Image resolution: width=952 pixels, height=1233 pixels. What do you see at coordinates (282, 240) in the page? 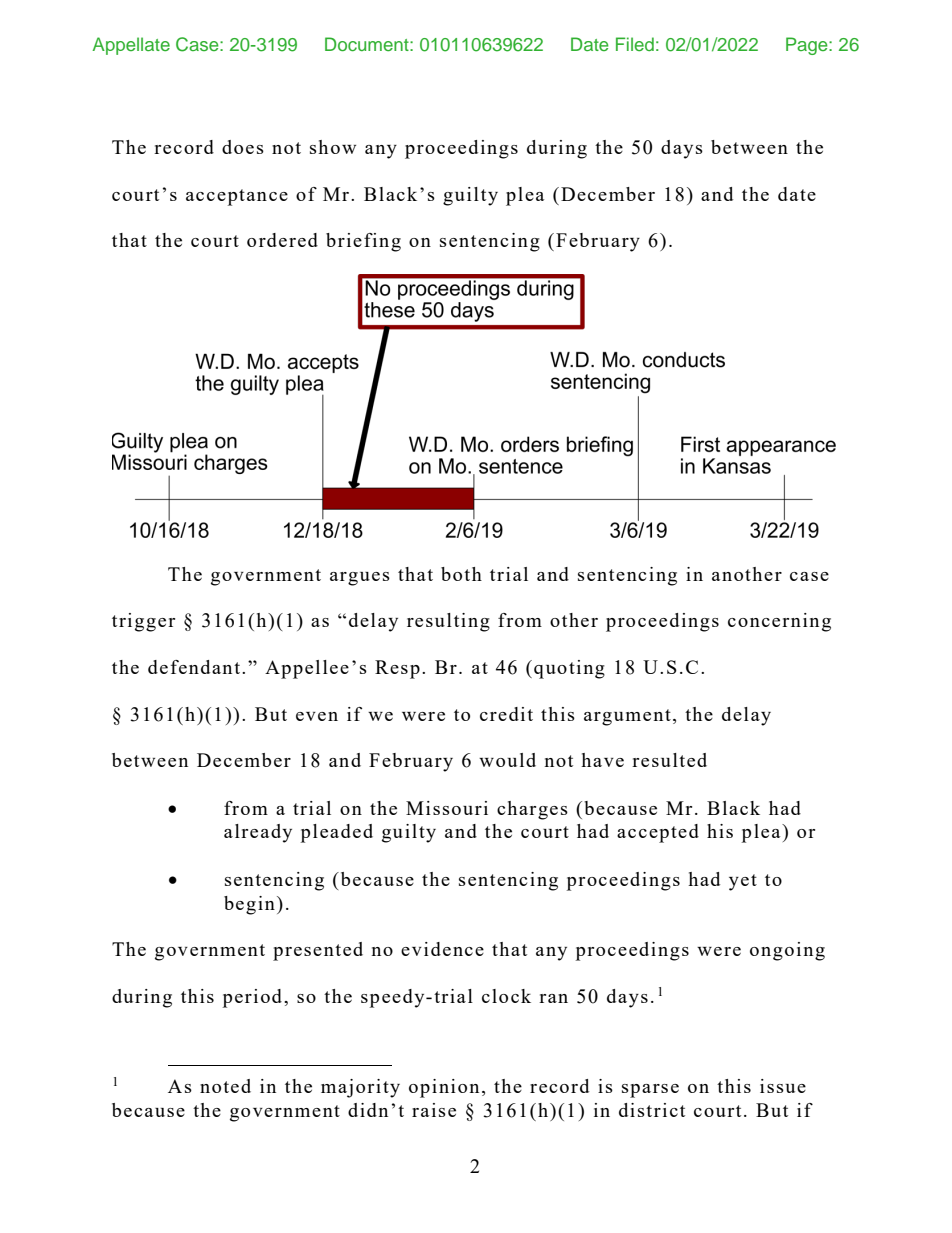
I see `ordered` at bounding box center [282, 240].
